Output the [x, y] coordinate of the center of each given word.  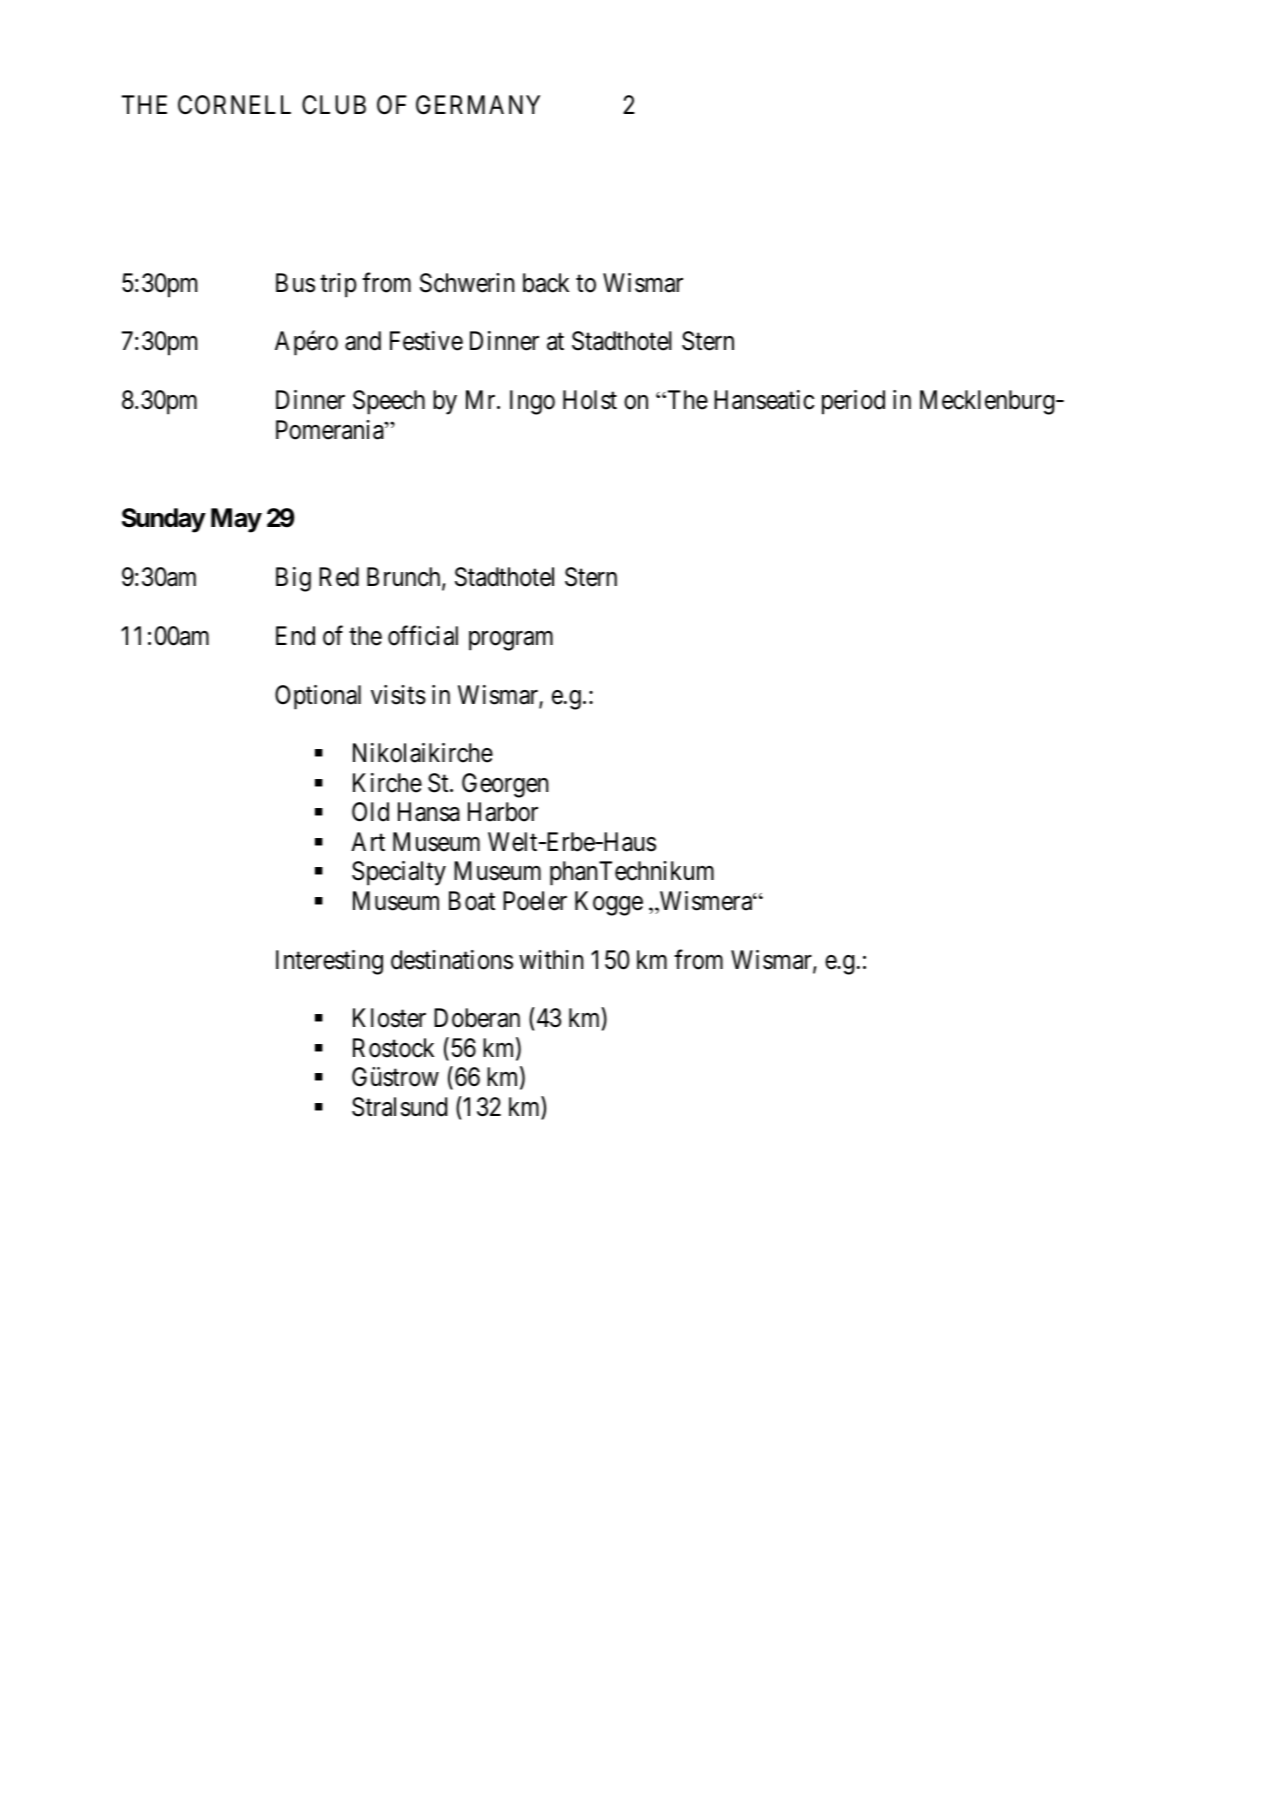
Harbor [503, 812]
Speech [389, 402]
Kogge [609, 903]
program [511, 641]
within [551, 959]
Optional [318, 697]
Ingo [532, 402]
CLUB [334, 105]
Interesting [329, 962]
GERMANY [478, 105]
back [546, 283]
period [853, 402]
